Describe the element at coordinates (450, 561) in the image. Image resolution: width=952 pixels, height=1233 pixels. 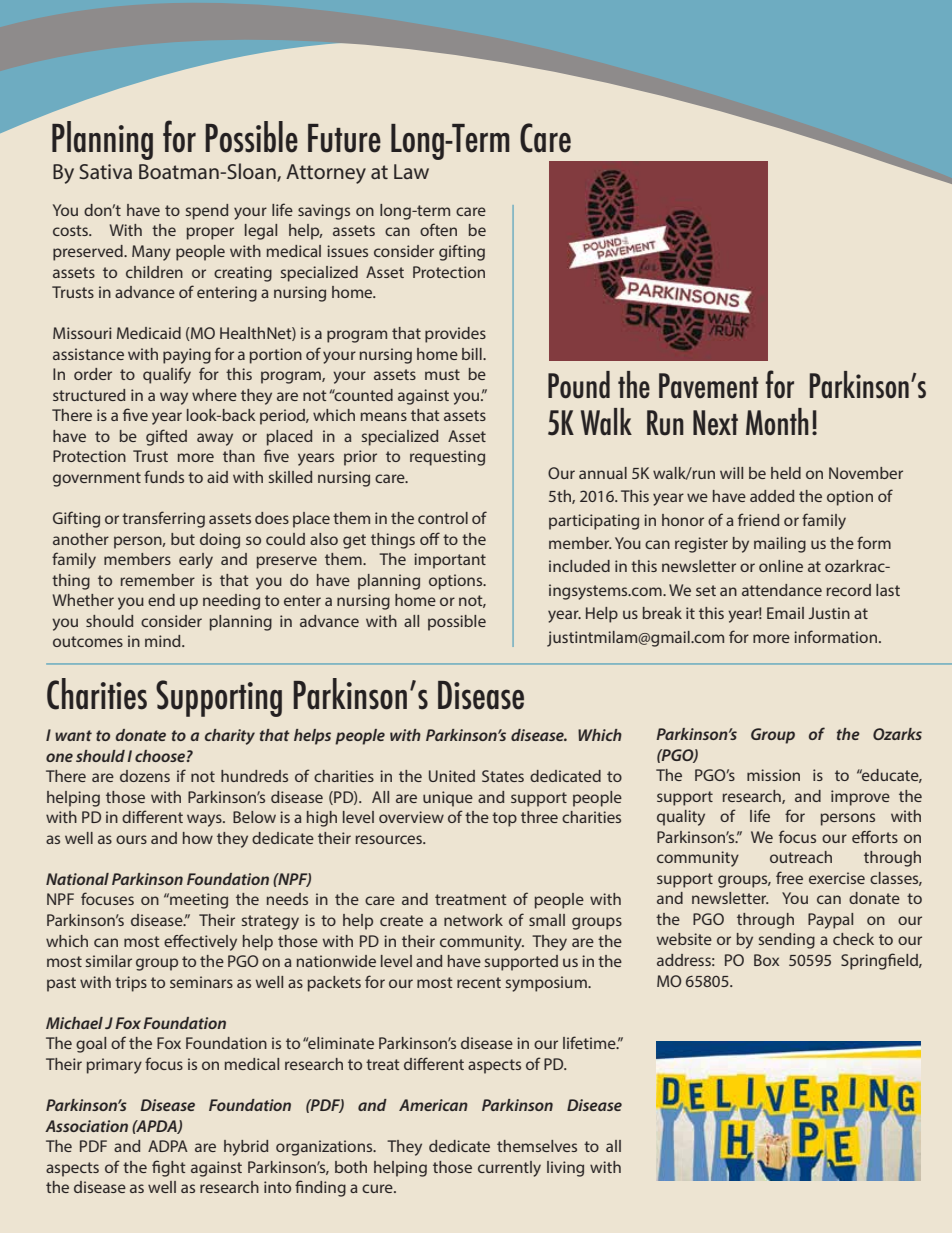
I see `important` at that location.
